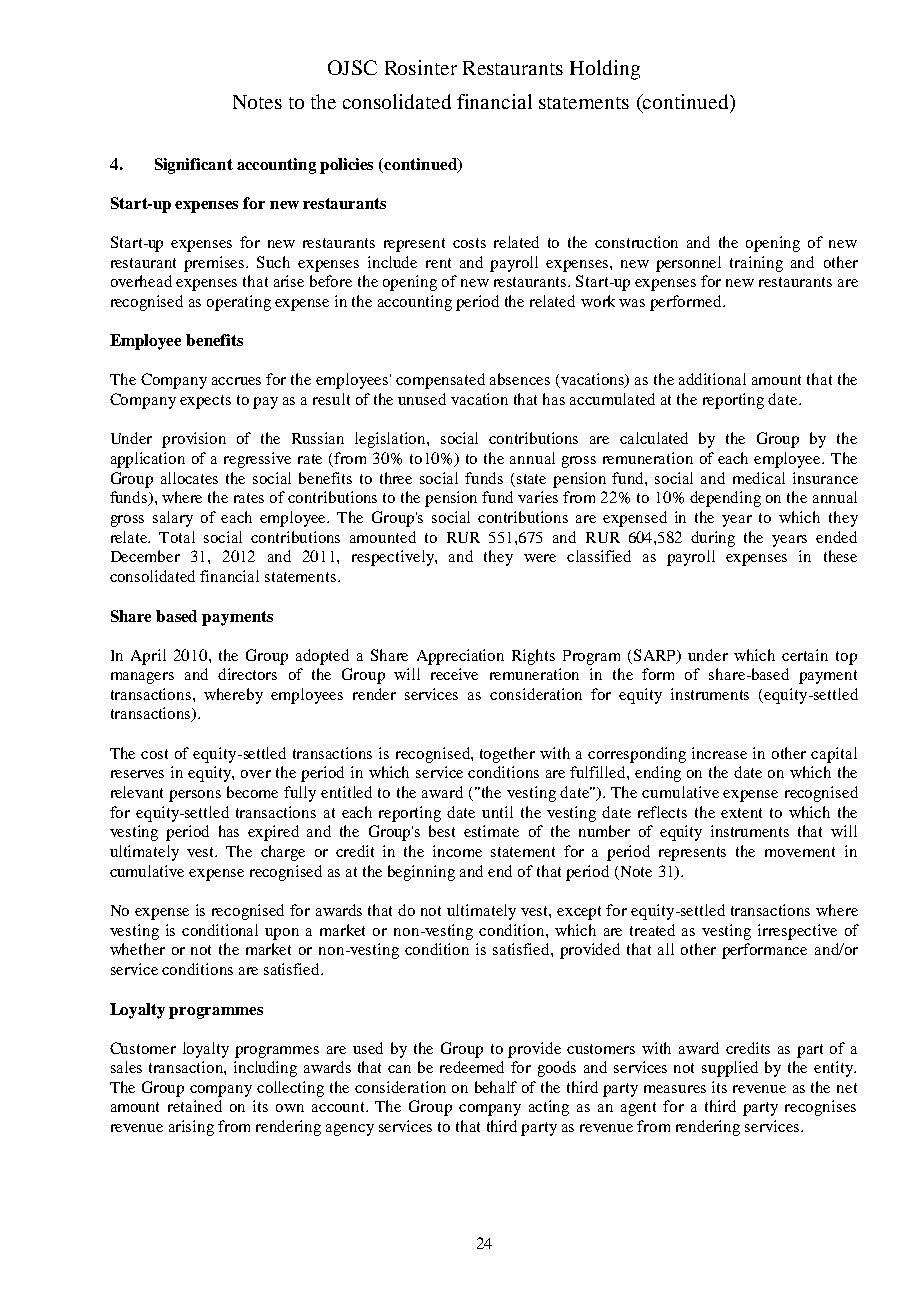 The image size is (924, 1308). What do you see at coordinates (145, 556) in the image?
I see `December` at bounding box center [145, 556].
